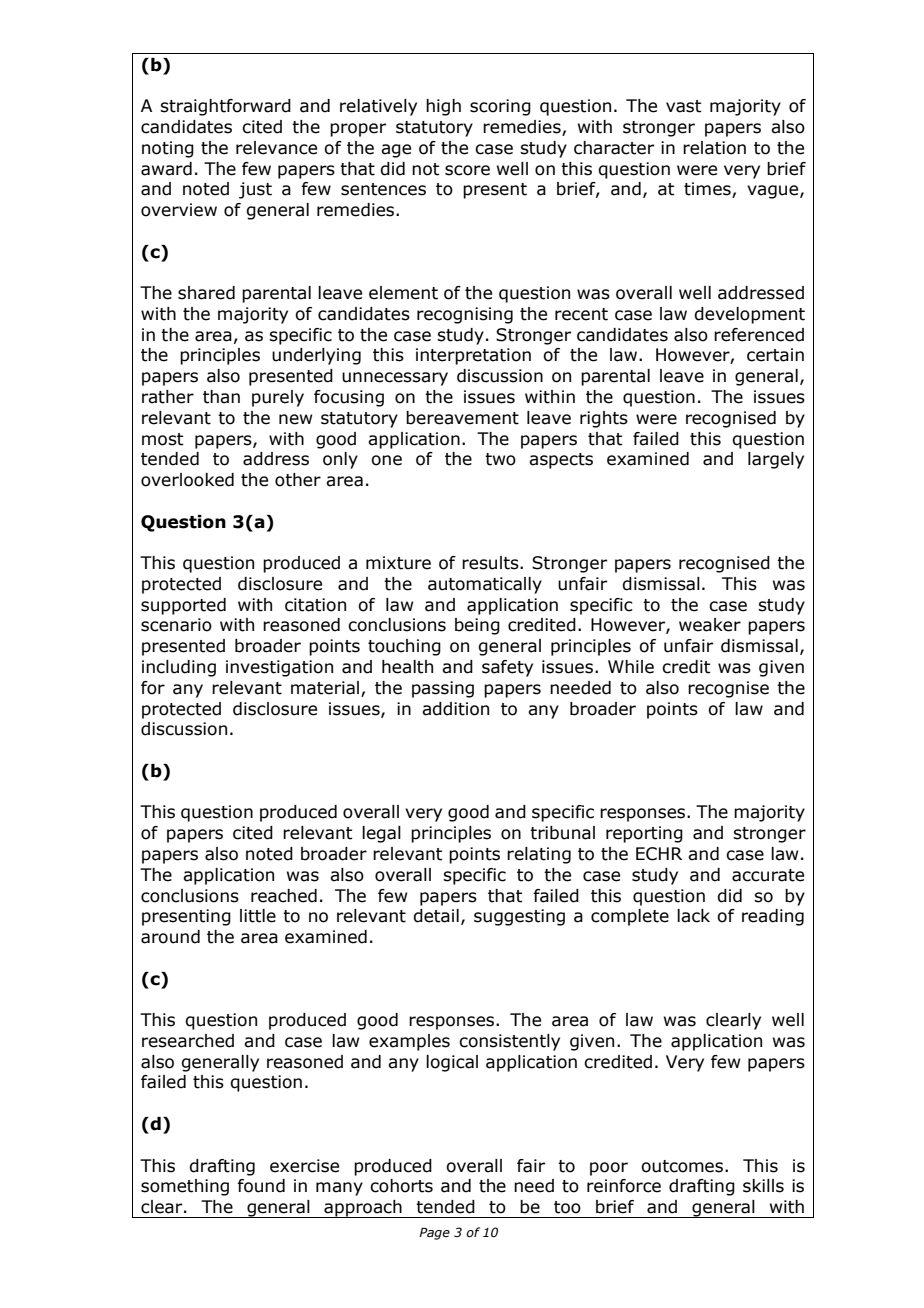 This document has width=924, height=1308. I want to click on investigation, so click(279, 668).
